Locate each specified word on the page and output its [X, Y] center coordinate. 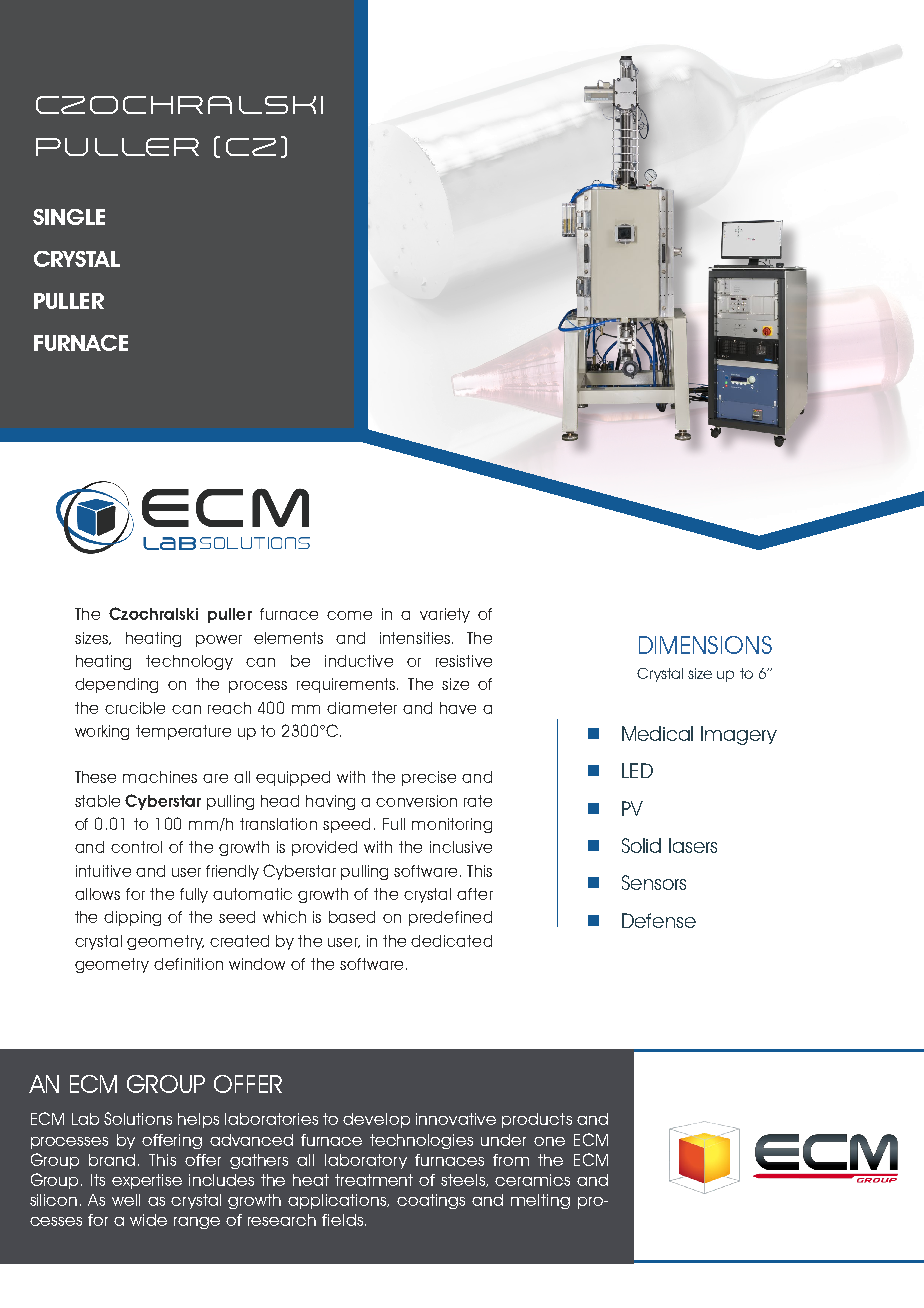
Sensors [654, 882]
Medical [657, 733]
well [126, 1200]
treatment [374, 1180]
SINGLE [69, 217]
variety [445, 615]
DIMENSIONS [705, 645]
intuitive [103, 871]
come [349, 615]
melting [540, 1201]
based [352, 917]
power [219, 641]
